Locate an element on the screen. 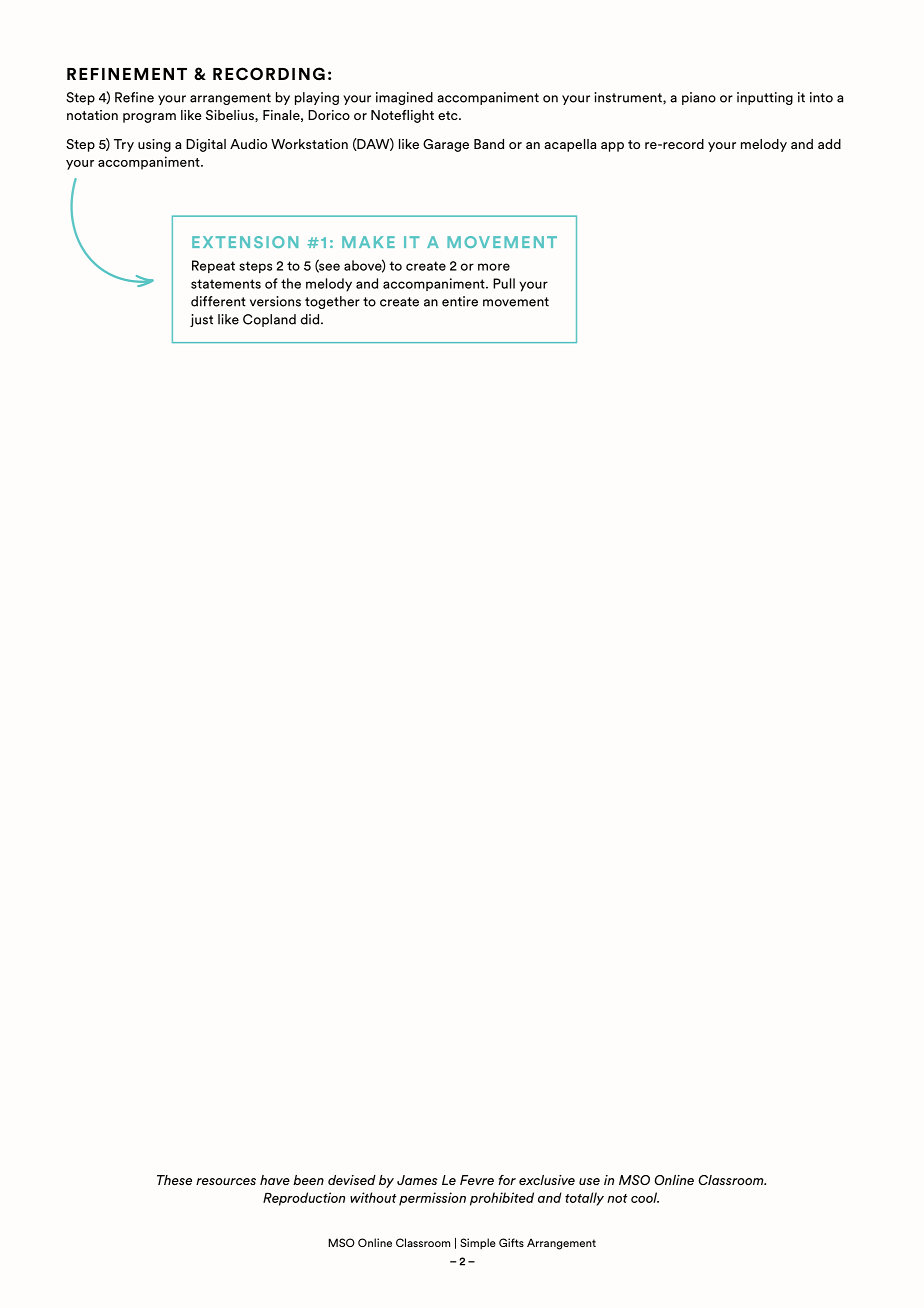 This screenshot has width=924, height=1308. Pull is located at coordinates (504, 283).
